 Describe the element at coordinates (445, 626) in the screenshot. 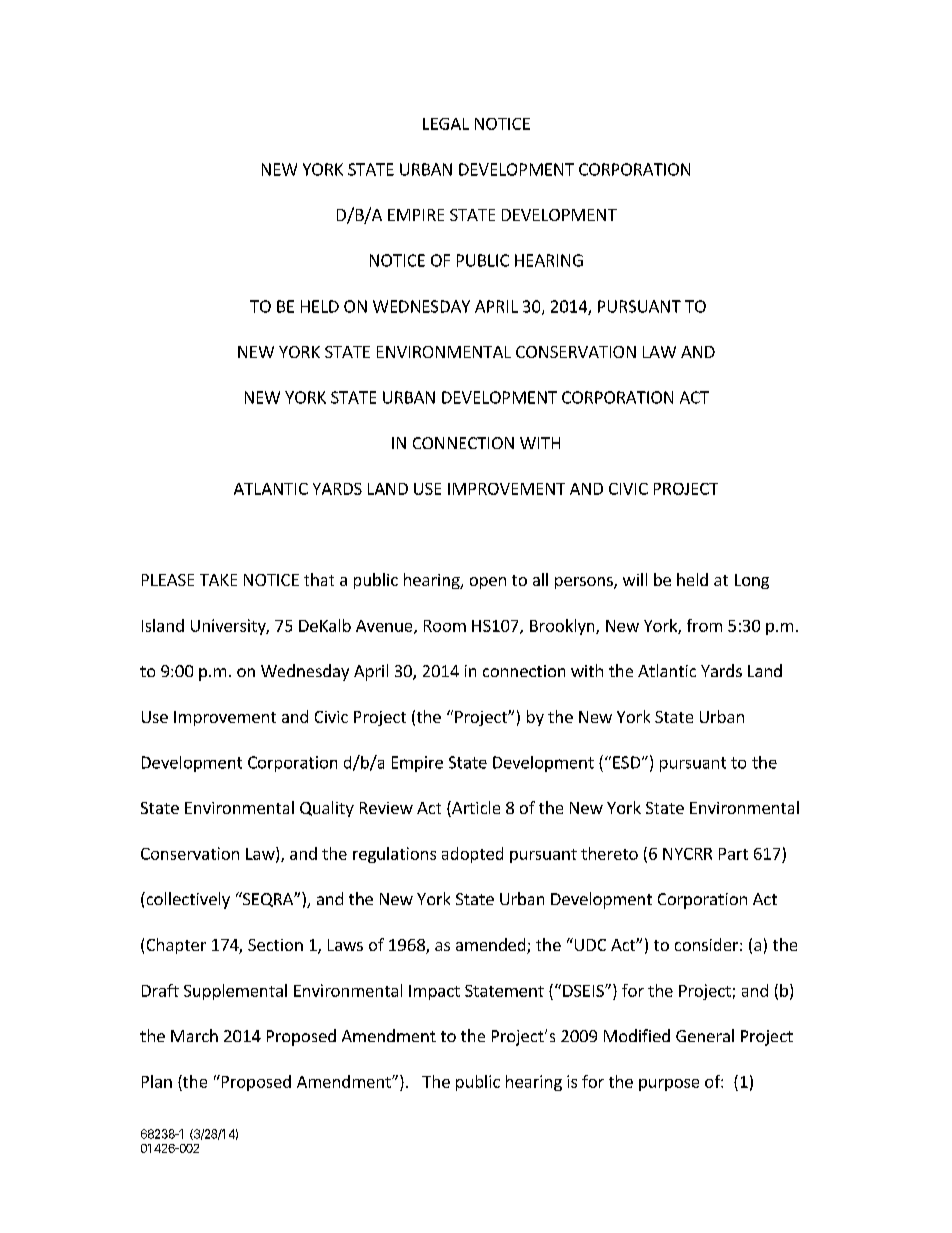

I see `Room` at that location.
